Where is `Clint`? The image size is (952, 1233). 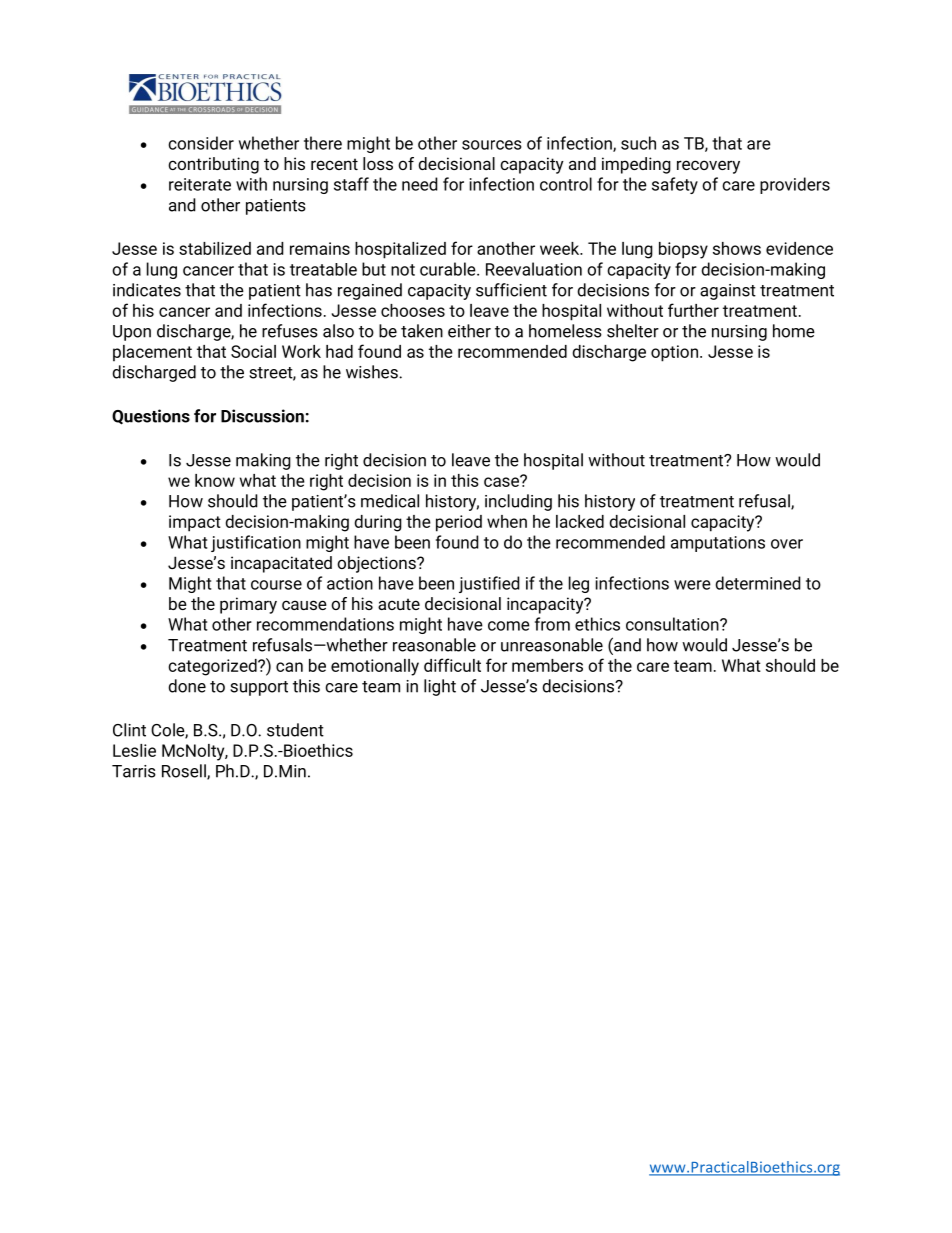
Clint is located at coordinates (129, 730).
